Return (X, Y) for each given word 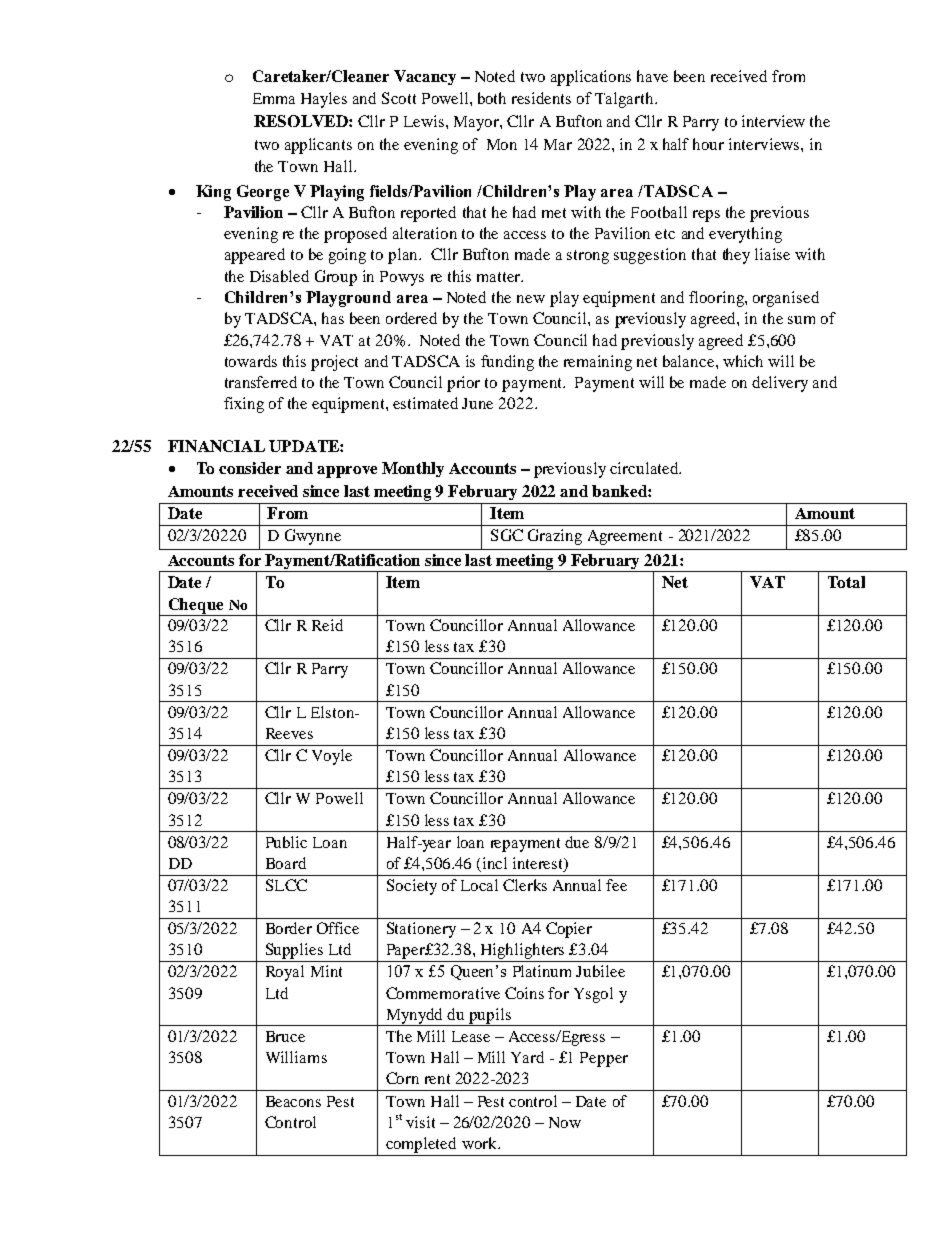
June (477, 403)
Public (286, 842)
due (577, 842)
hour (708, 144)
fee (616, 885)
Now (565, 1122)
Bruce (285, 1036)
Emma (274, 98)
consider (250, 468)
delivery (780, 384)
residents (541, 98)
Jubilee (600, 971)
